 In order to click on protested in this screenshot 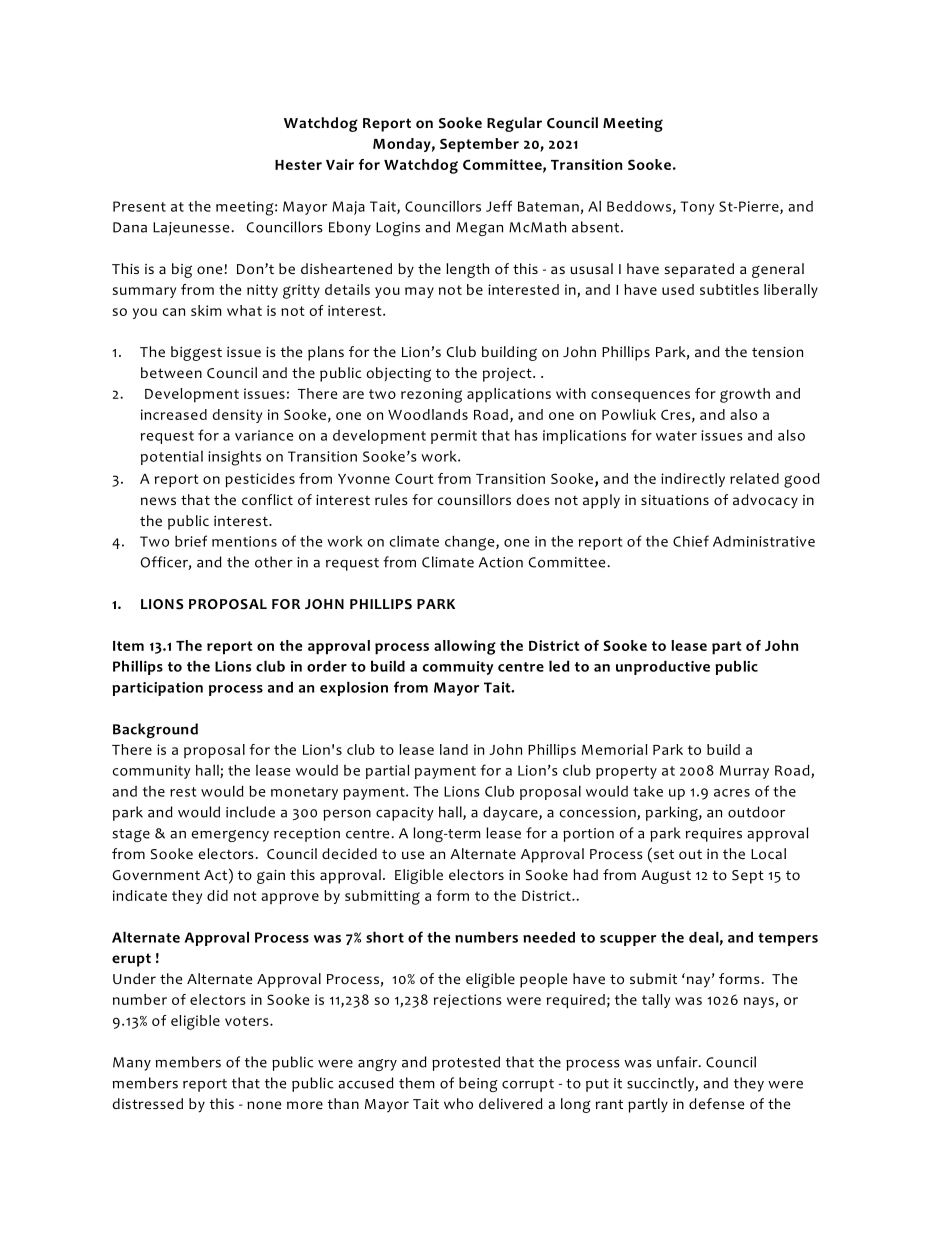, I will do `click(466, 1063)`.
